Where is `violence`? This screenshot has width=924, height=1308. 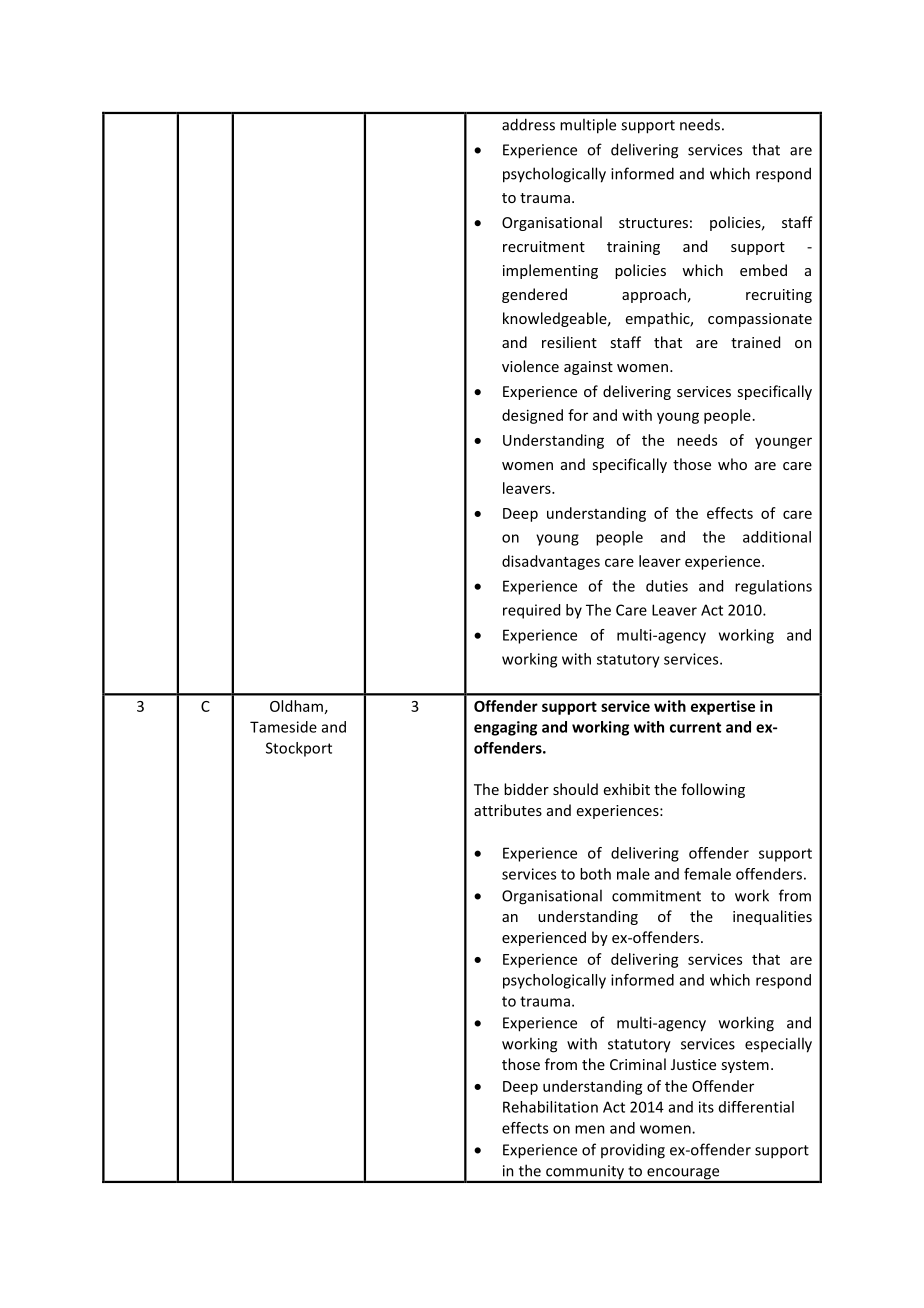 violence is located at coordinates (530, 366).
